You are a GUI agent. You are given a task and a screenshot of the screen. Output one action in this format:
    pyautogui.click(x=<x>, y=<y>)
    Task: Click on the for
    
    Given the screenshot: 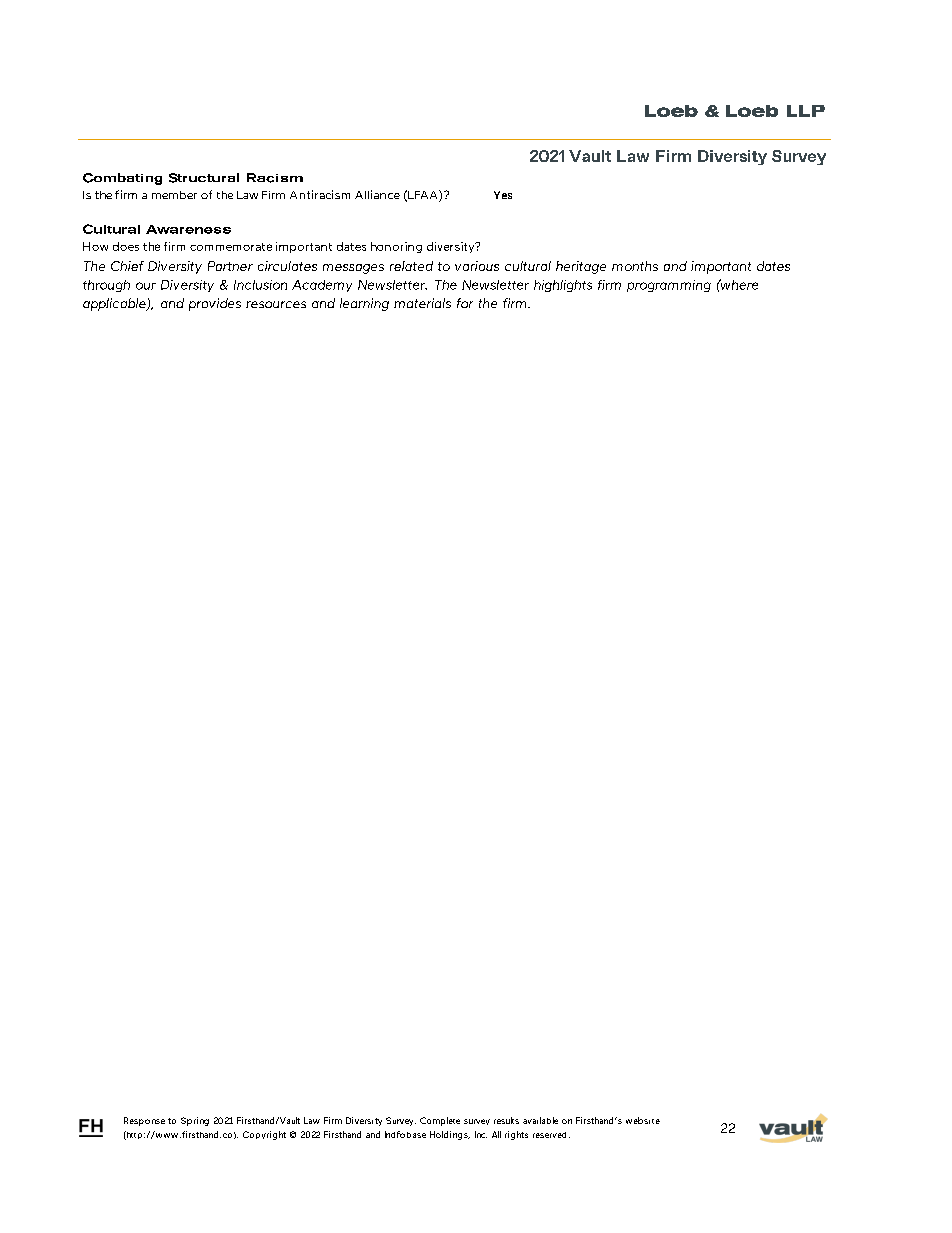 What is the action you would take?
    pyautogui.click(x=465, y=303)
